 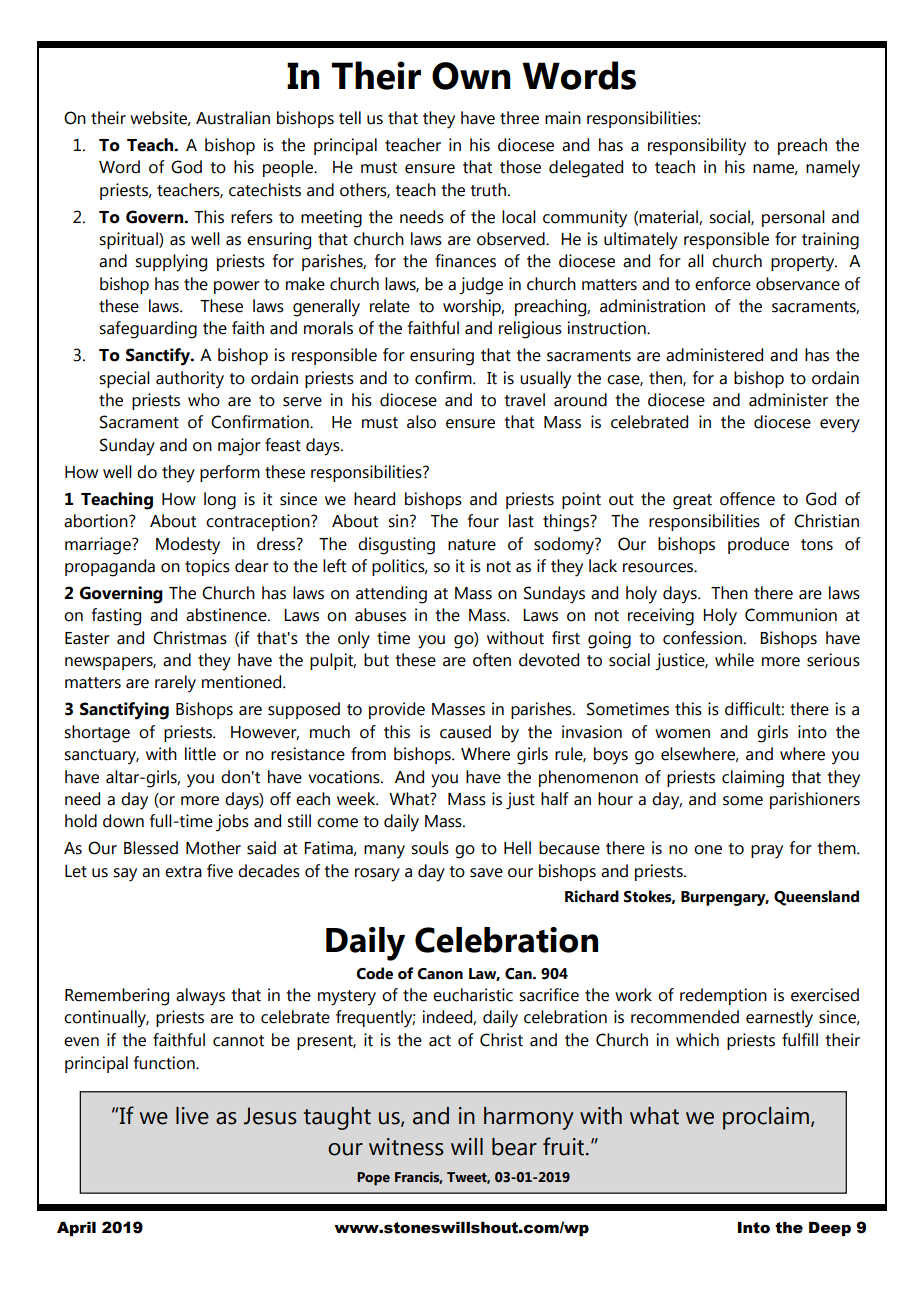 What do you see at coordinates (488, 190) in the image?
I see `truth` at bounding box center [488, 190].
